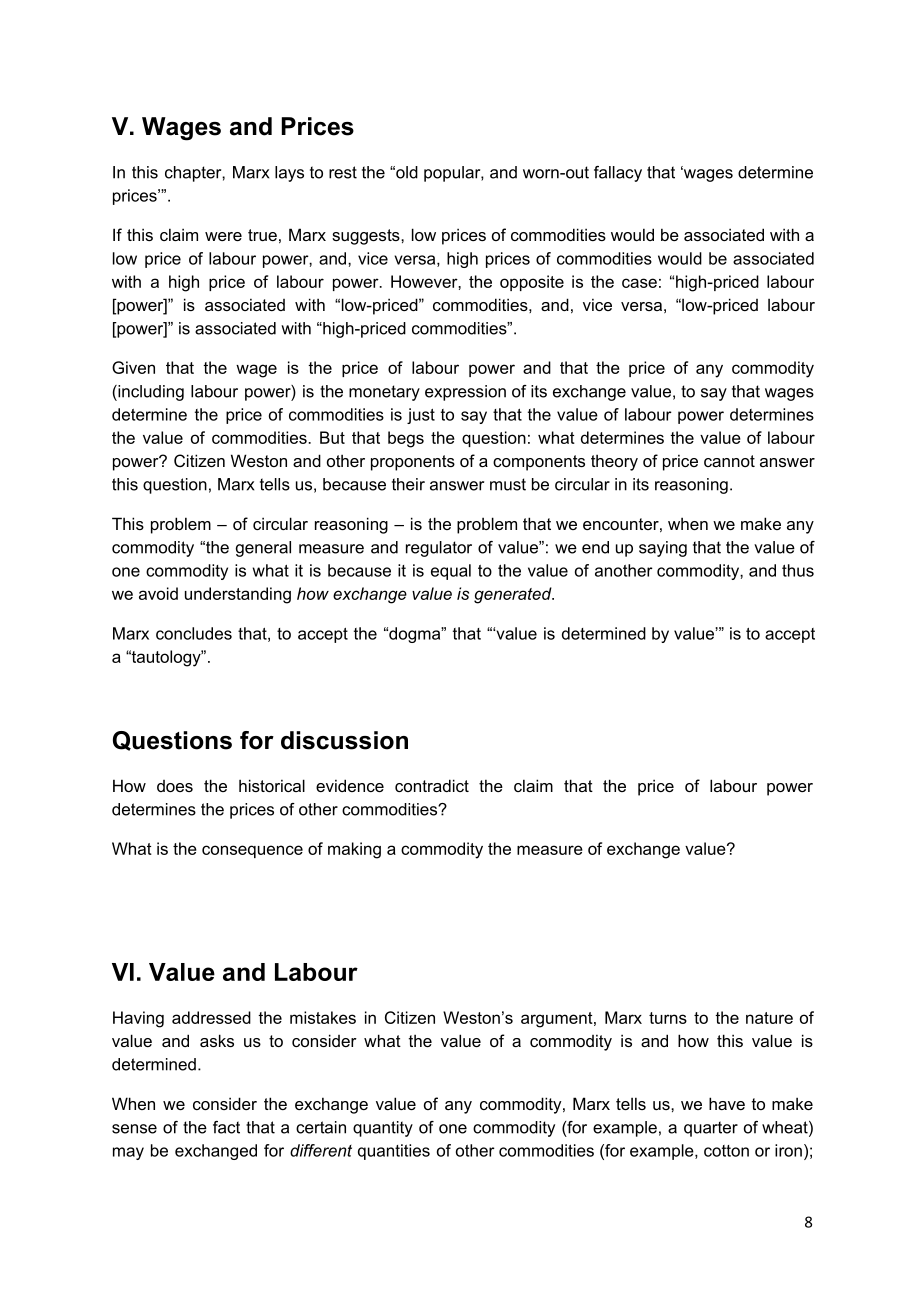  I want to click on turns, so click(668, 1018).
